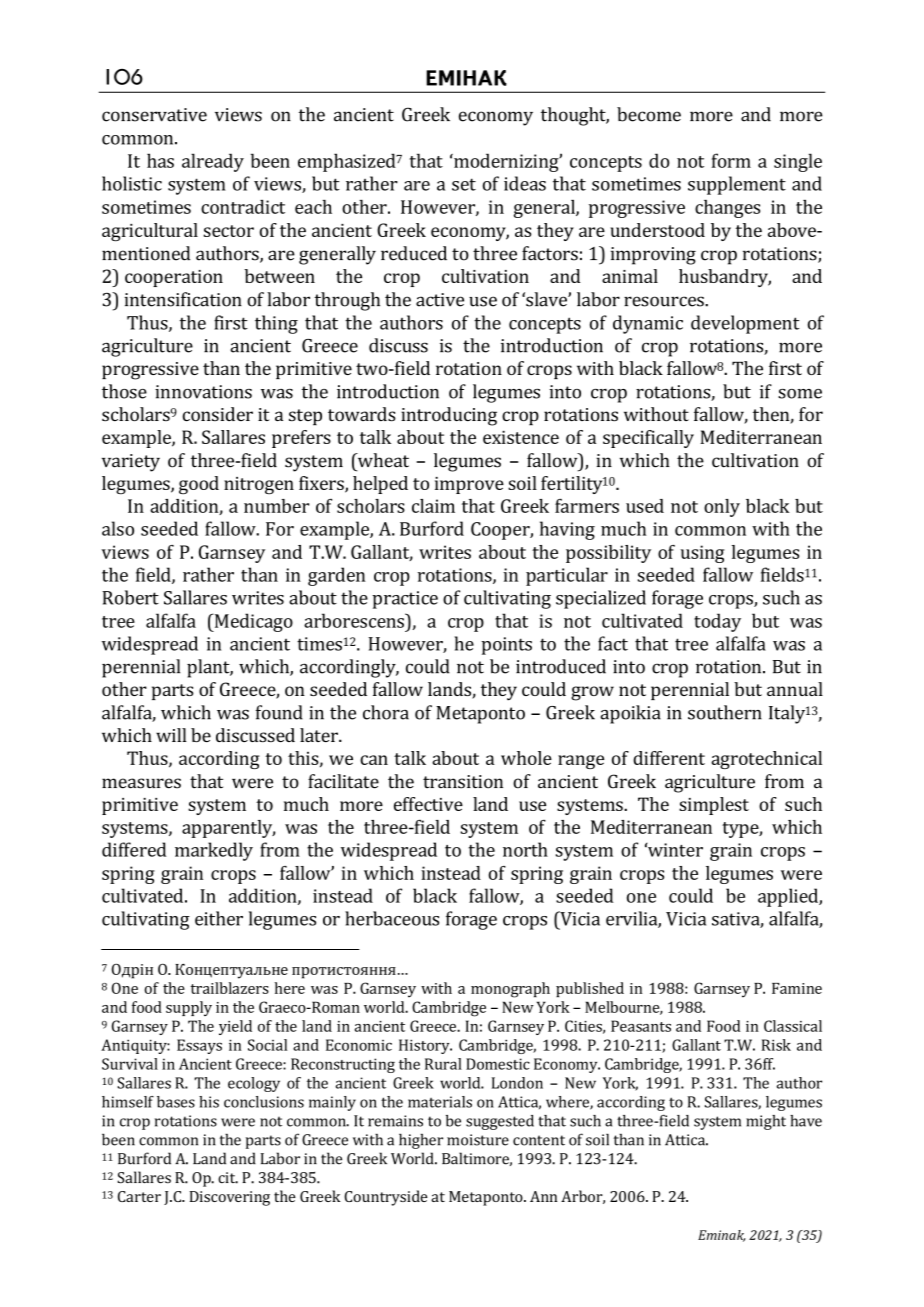 The image size is (924, 1307). What do you see at coordinates (766, 1122) in the screenshot?
I see `might` at bounding box center [766, 1122].
